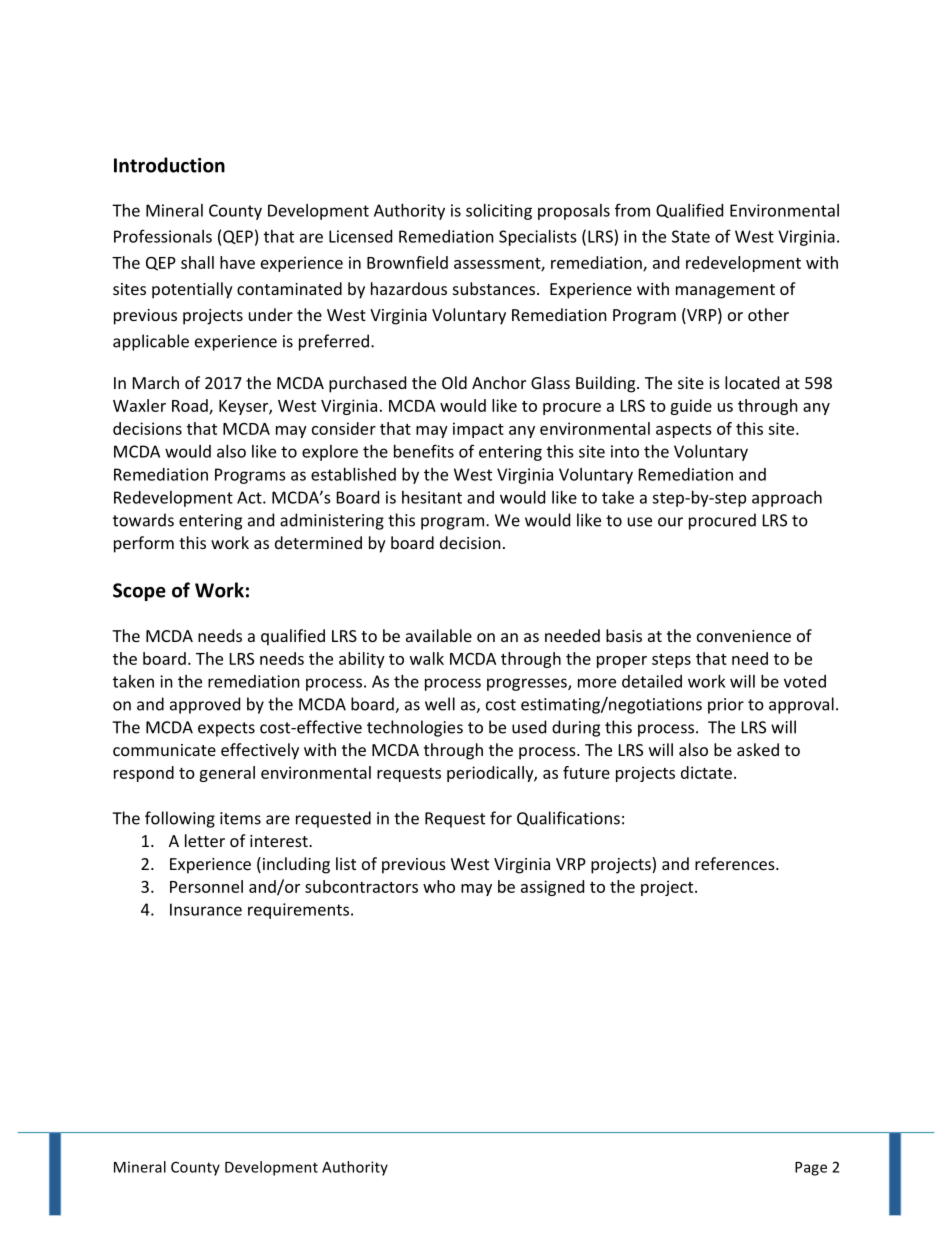 This image has height=1233, width=952. What do you see at coordinates (205, 705) in the image?
I see `approved` at bounding box center [205, 705].
